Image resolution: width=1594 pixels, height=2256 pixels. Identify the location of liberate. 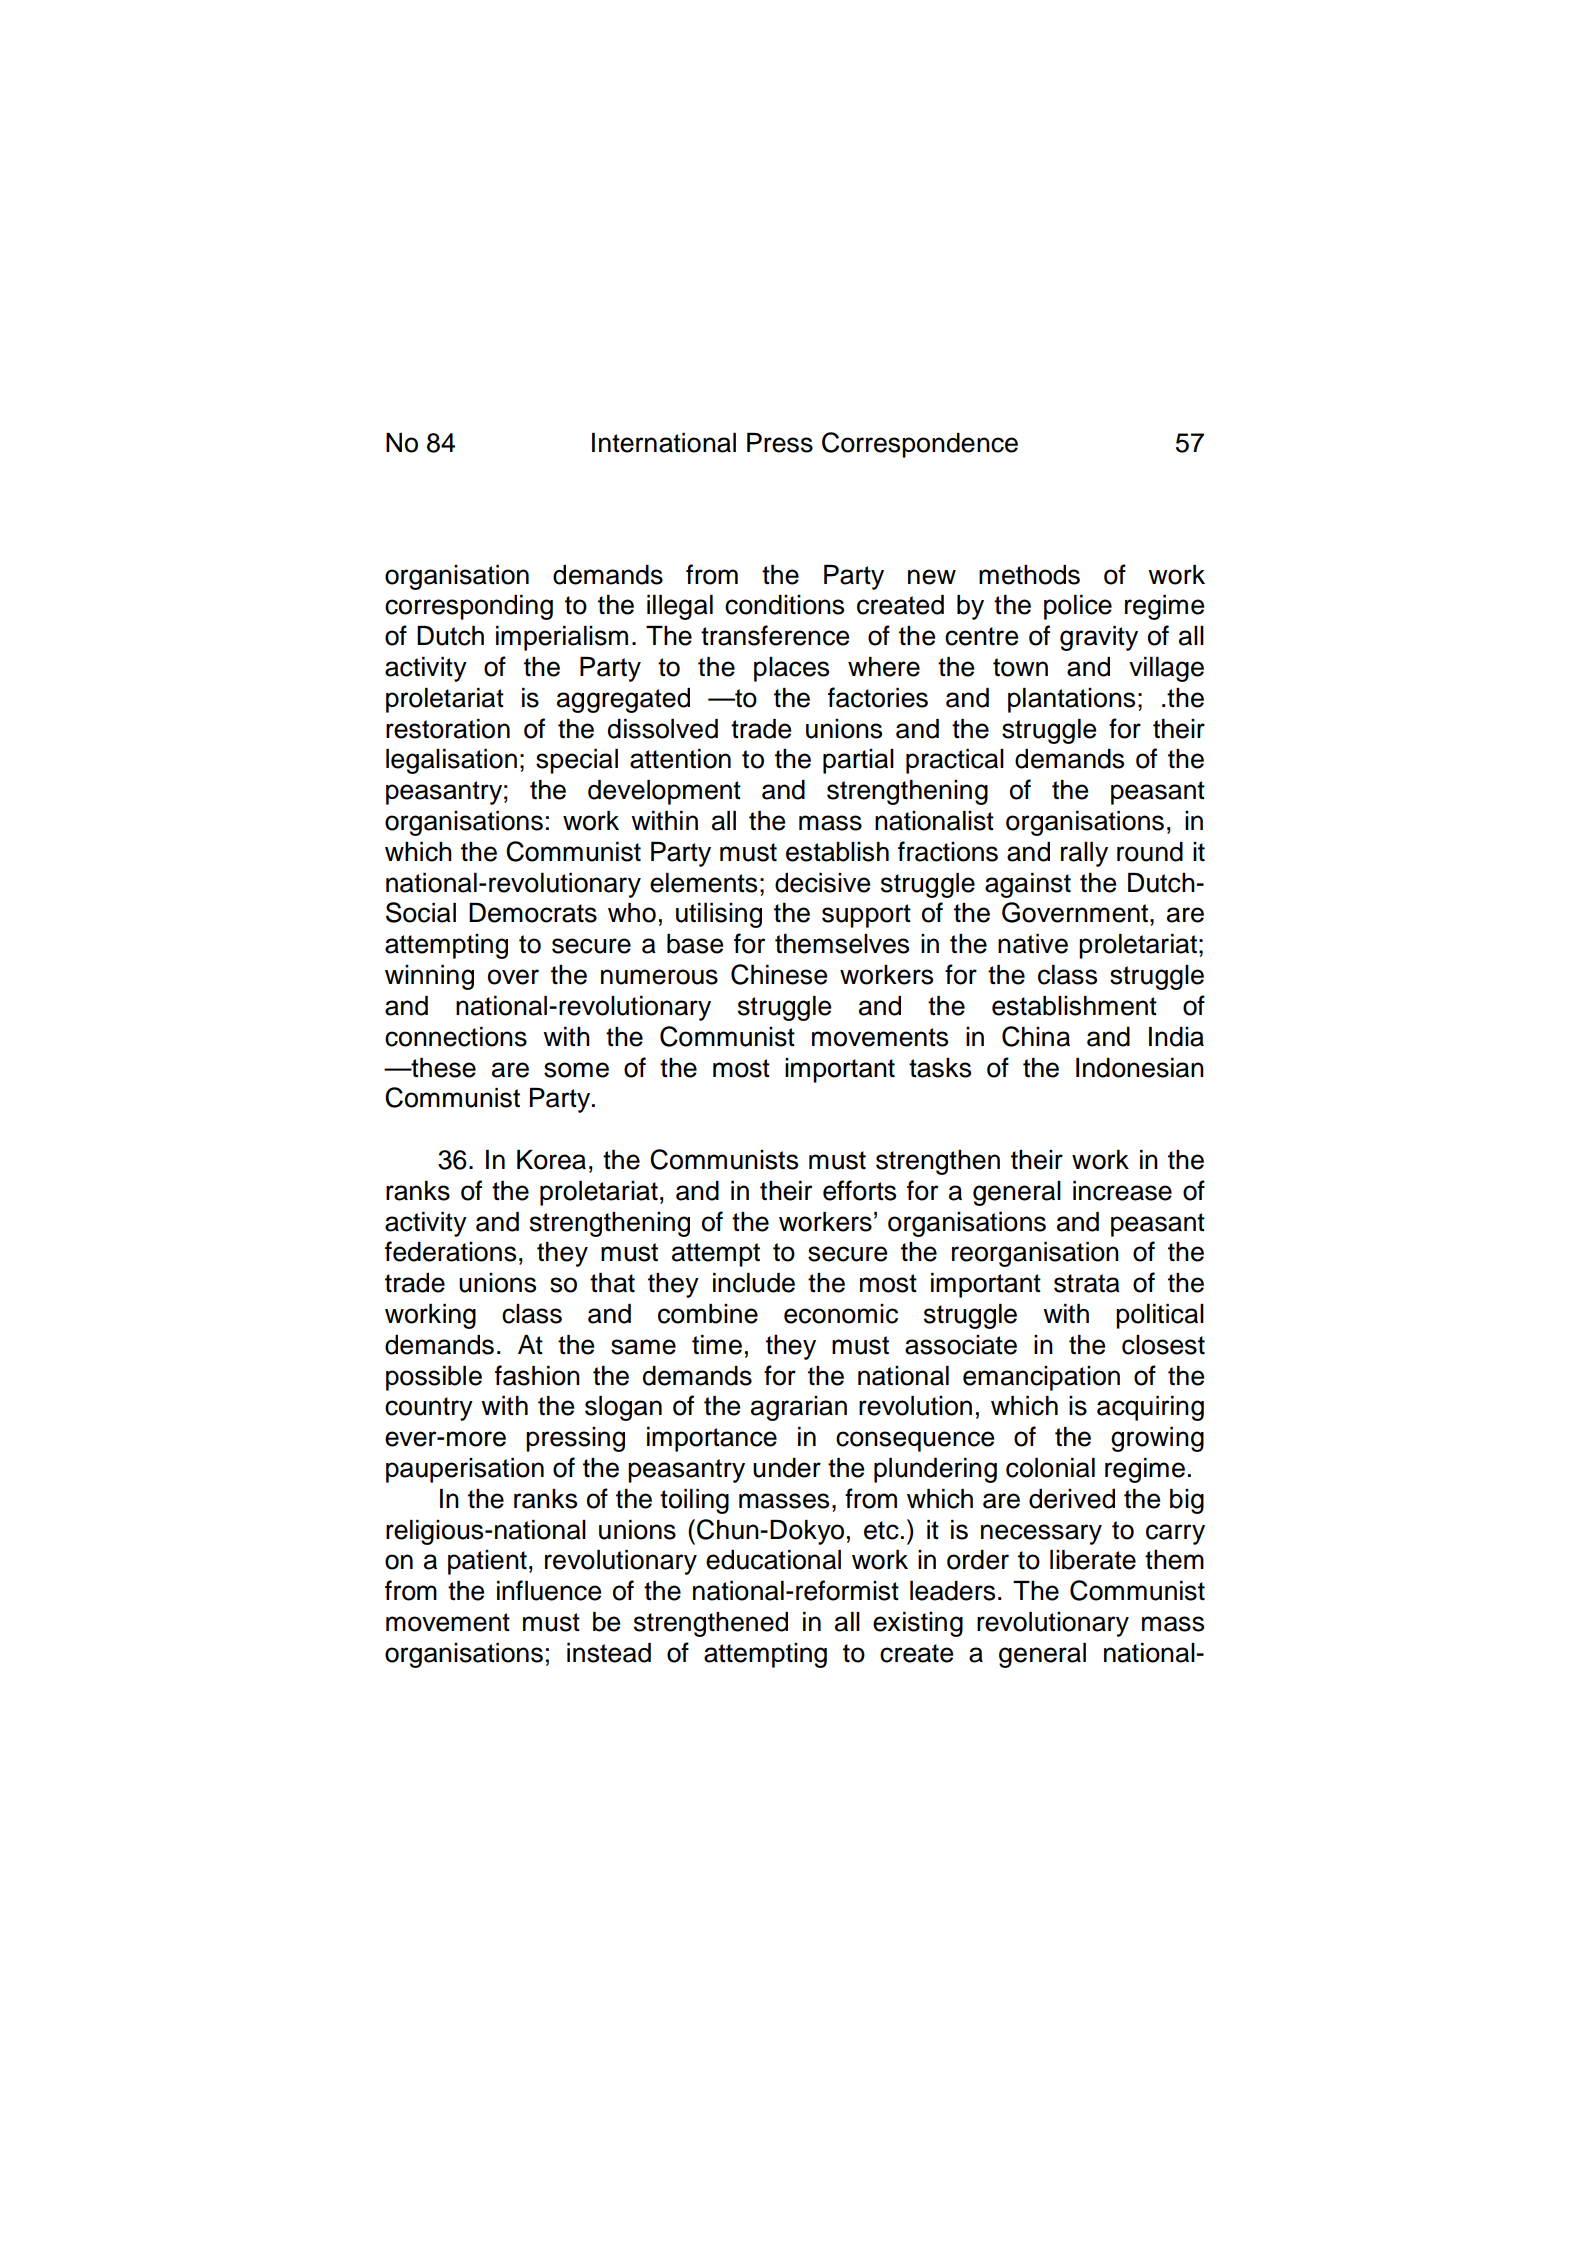
(1093, 1560).
